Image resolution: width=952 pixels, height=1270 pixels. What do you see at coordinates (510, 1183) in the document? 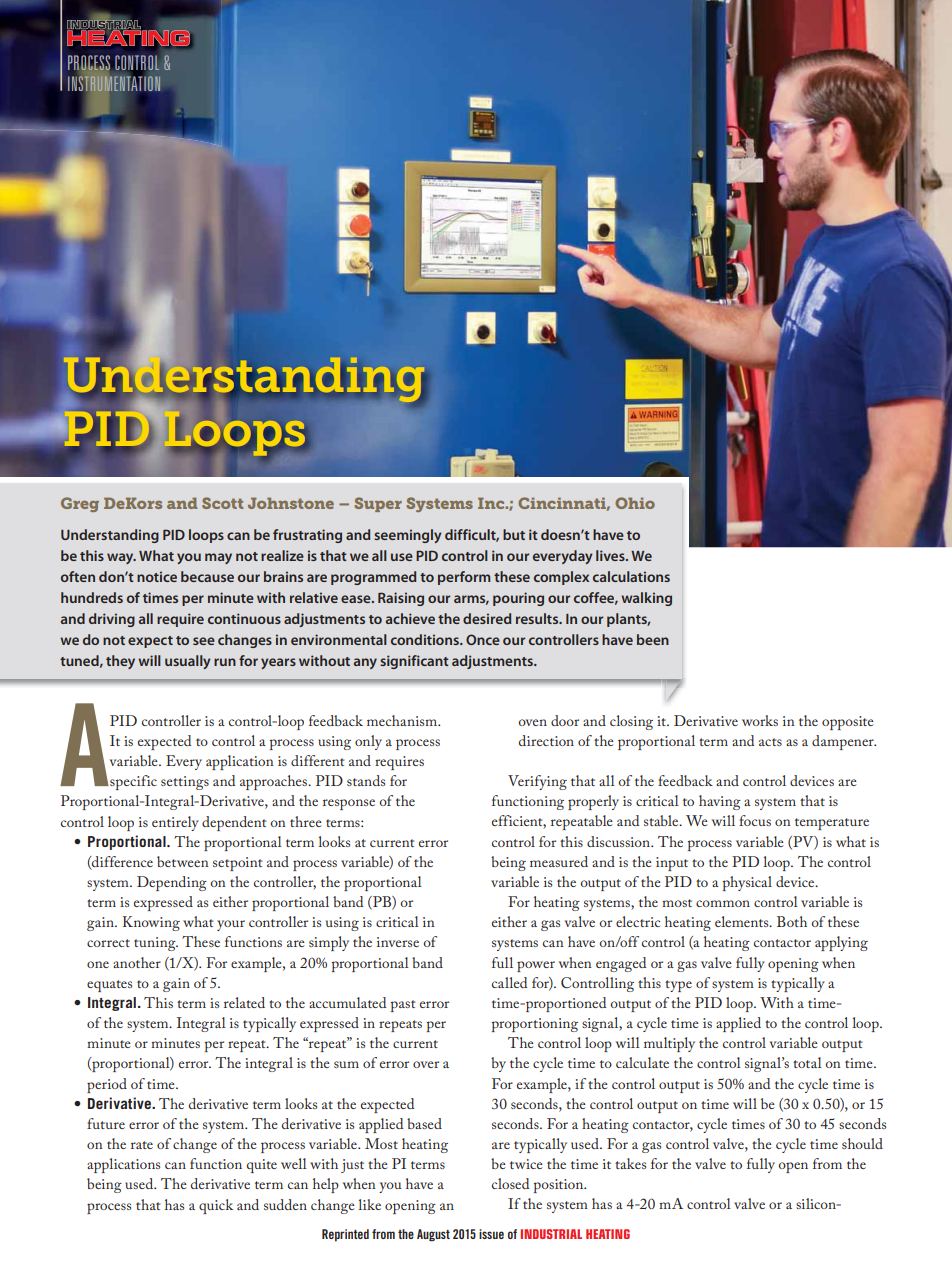
I see `closed` at bounding box center [510, 1183].
